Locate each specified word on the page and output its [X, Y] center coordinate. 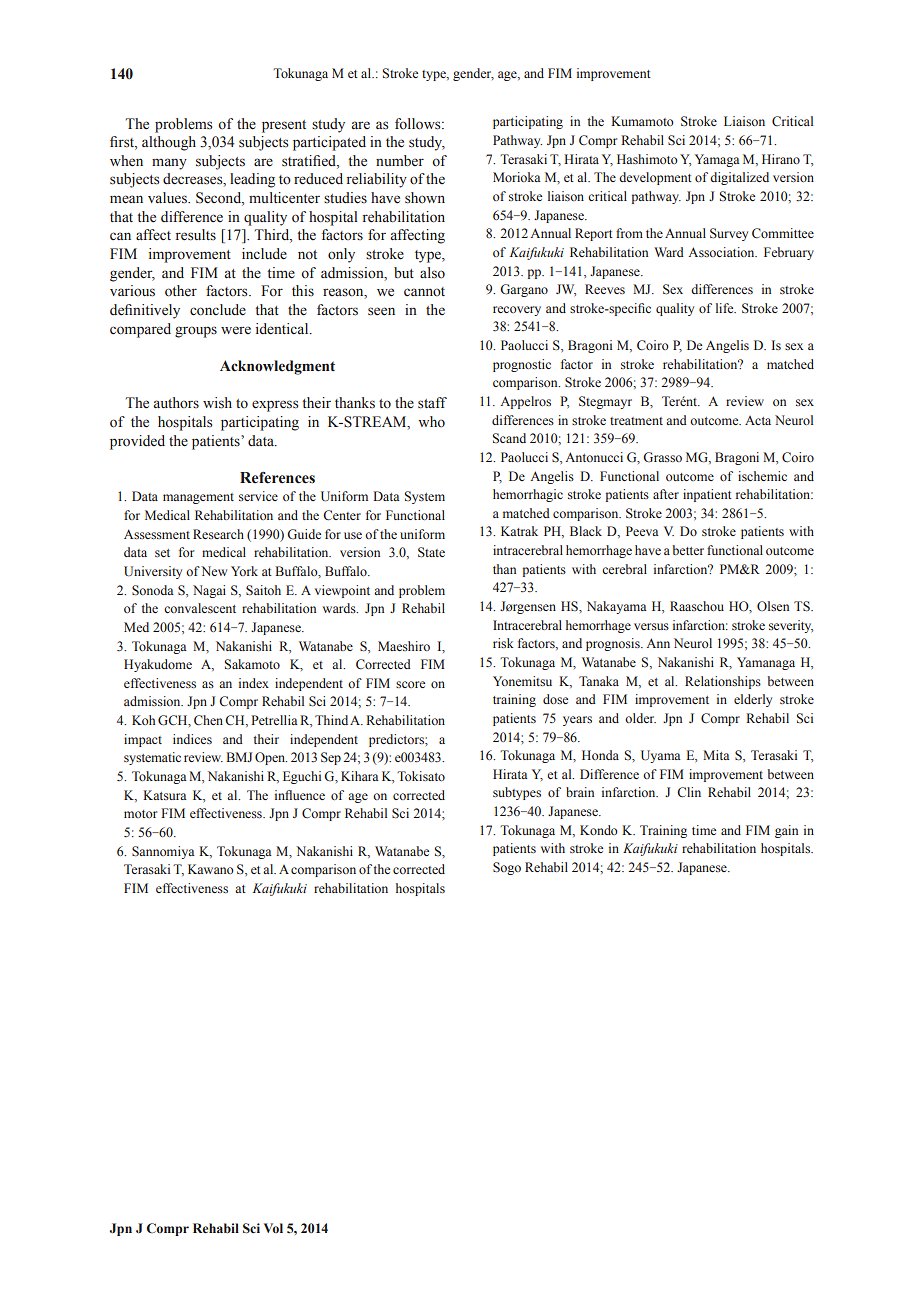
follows [419, 124]
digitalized [739, 178]
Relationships [723, 682]
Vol [273, 1228]
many [169, 164]
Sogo [507, 868]
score [410, 684]
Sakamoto [252, 664]
